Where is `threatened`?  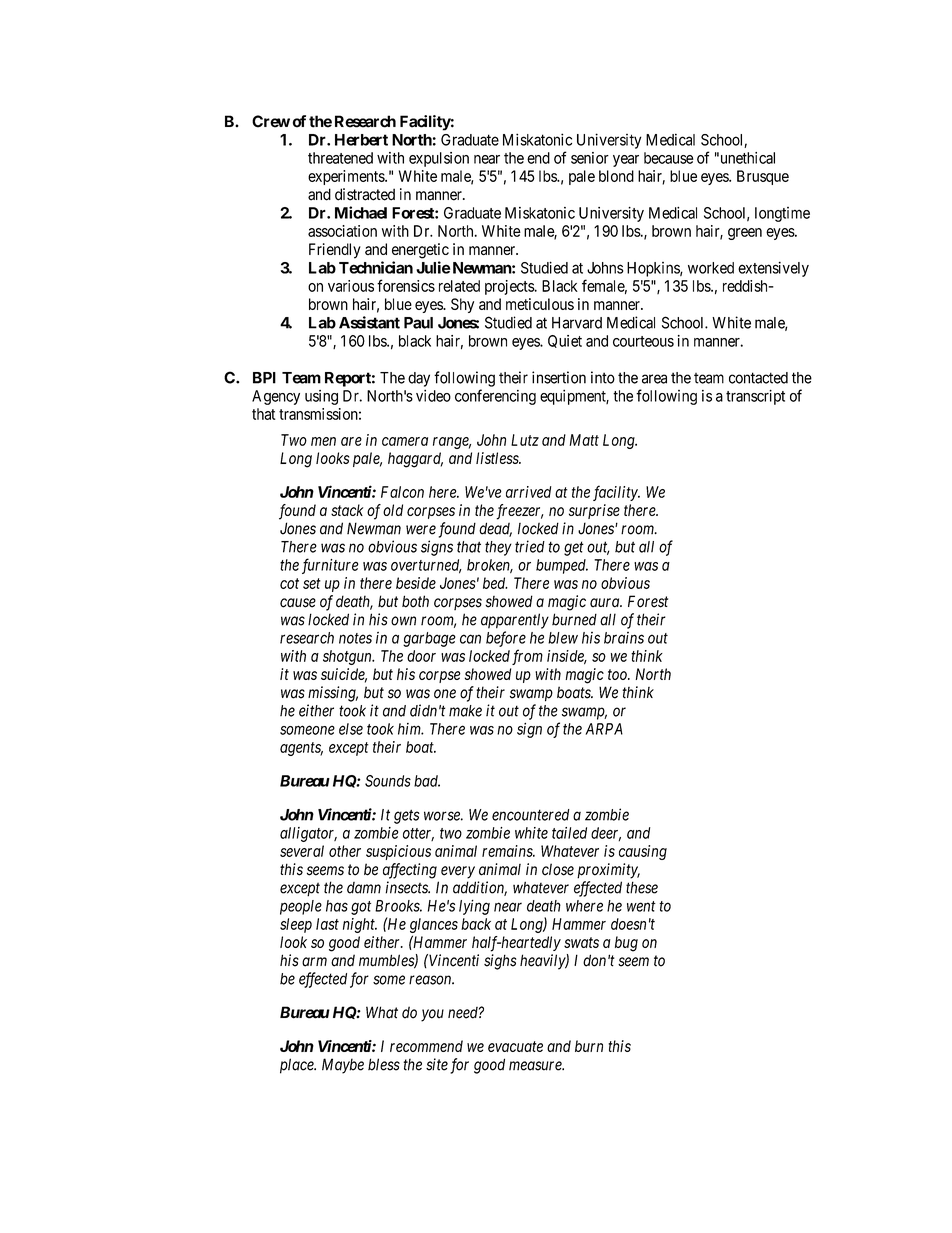 threatened is located at coordinates (340, 158).
